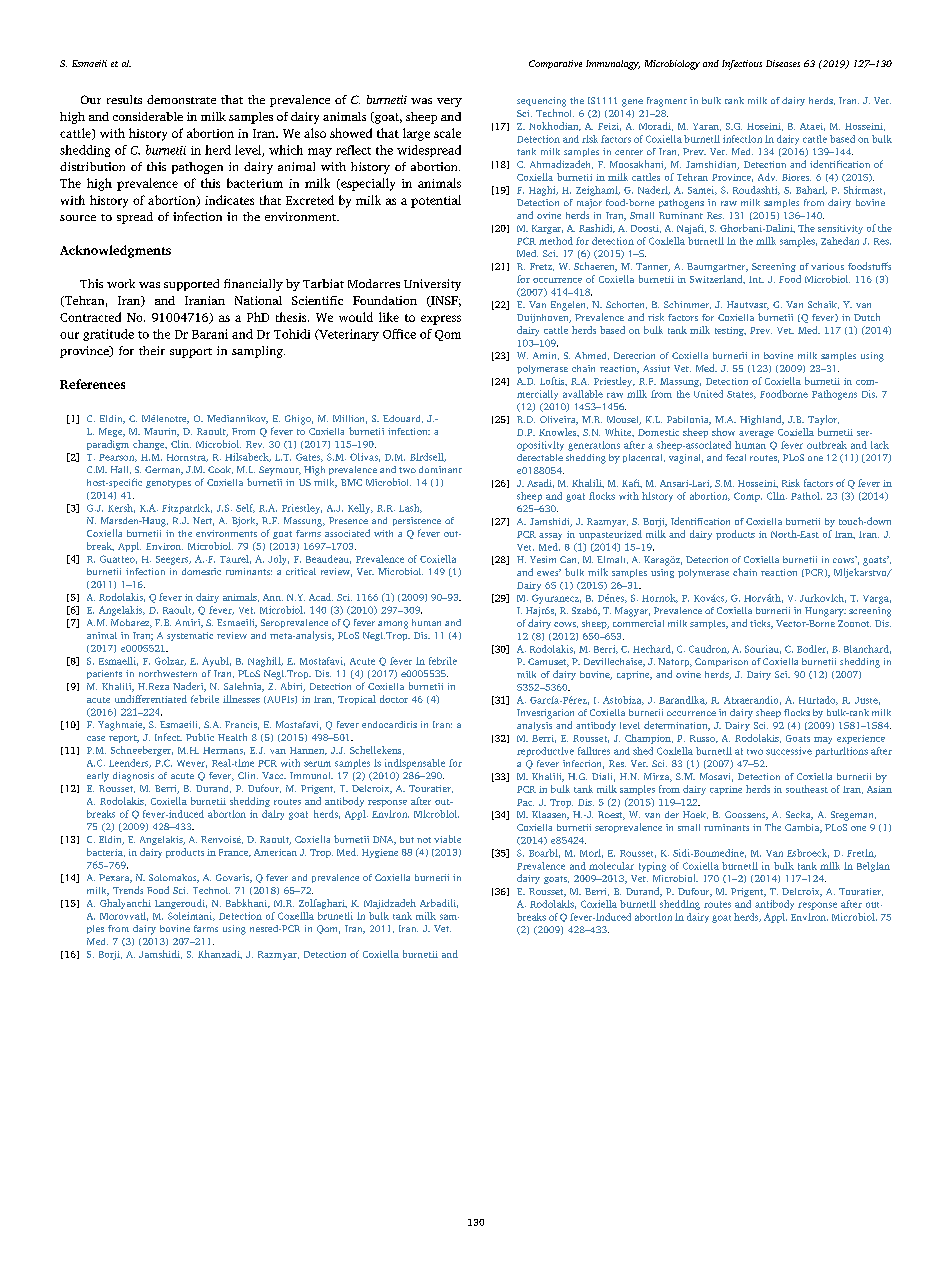 This image has width=952, height=1270. I want to click on fecal, so click(736, 457).
